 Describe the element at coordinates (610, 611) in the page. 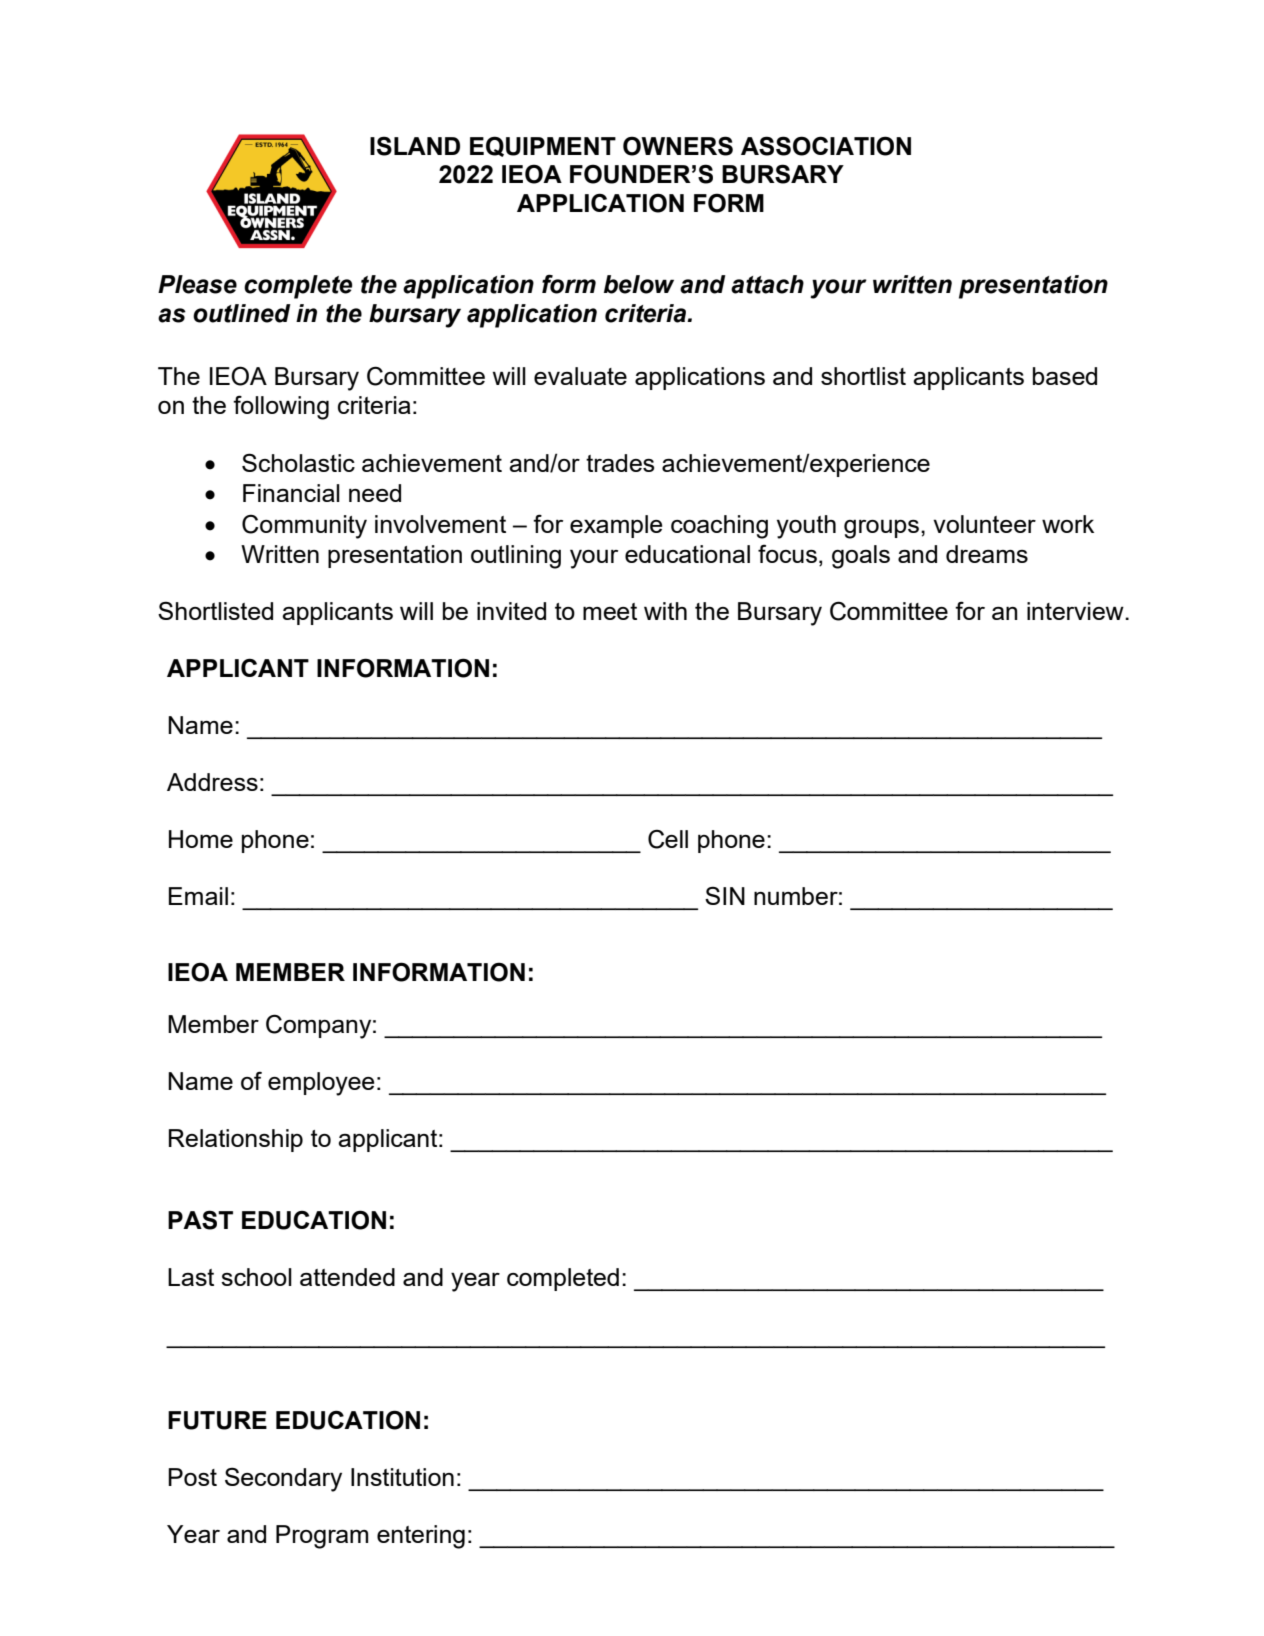

I see `meet` at that location.
